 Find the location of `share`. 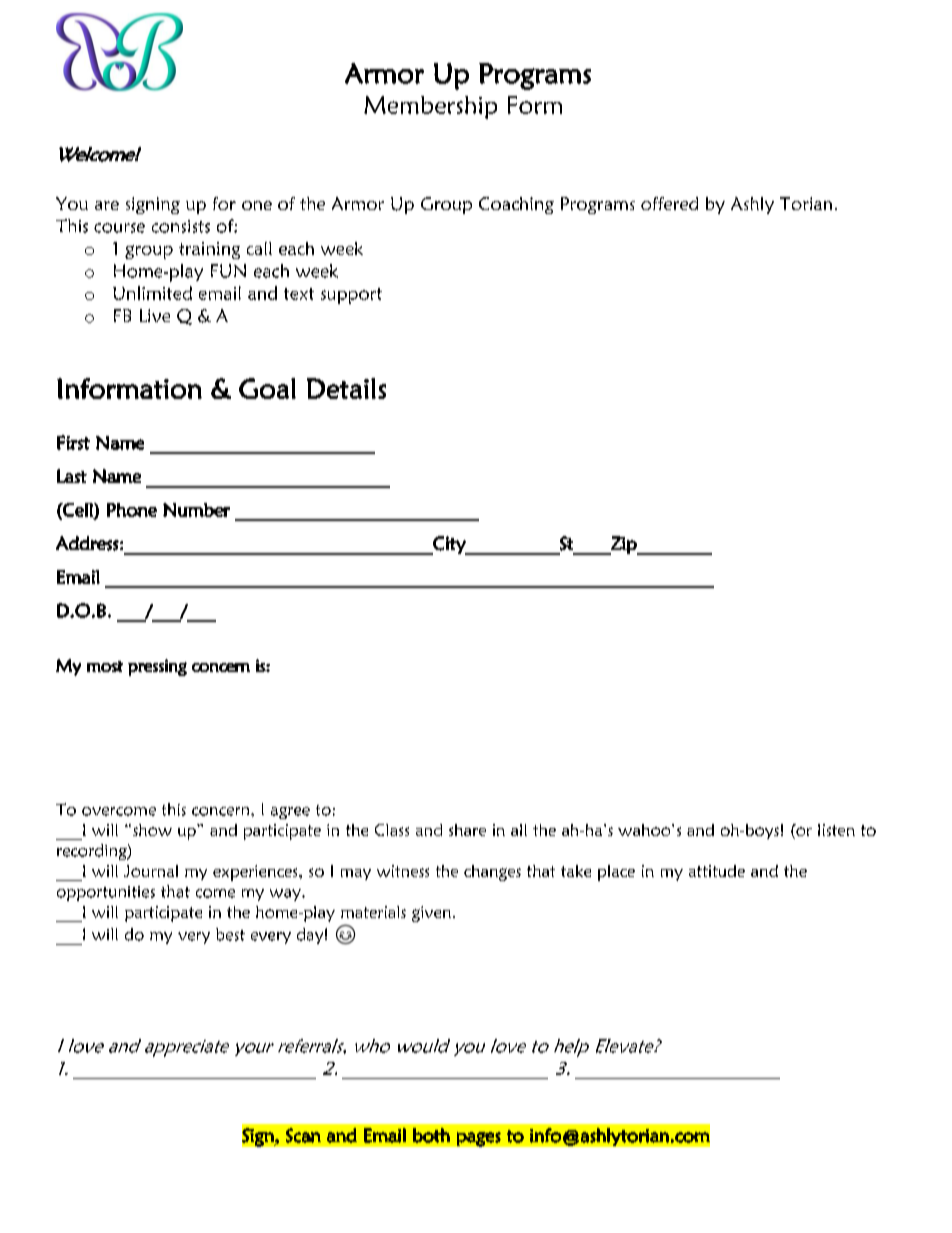

share is located at coordinates (467, 830).
